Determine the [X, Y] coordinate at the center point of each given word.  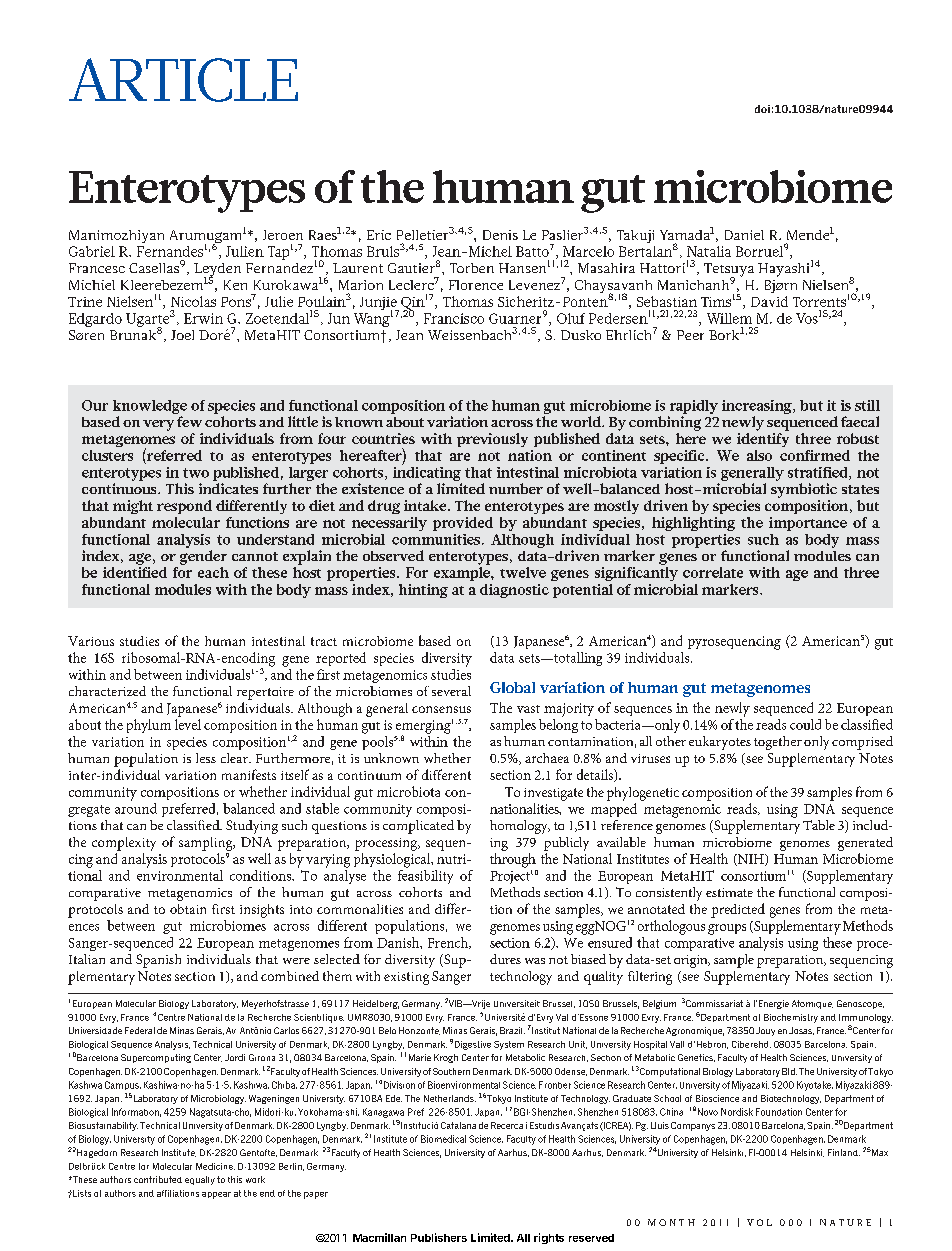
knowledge [150, 407]
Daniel [744, 235]
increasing [758, 407]
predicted [738, 910]
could [805, 724]
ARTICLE [183, 80]
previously [492, 440]
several [451, 691]
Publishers [439, 1237]
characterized [107, 691]
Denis [500, 235]
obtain [188, 909]
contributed [158, 1179]
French [449, 943]
